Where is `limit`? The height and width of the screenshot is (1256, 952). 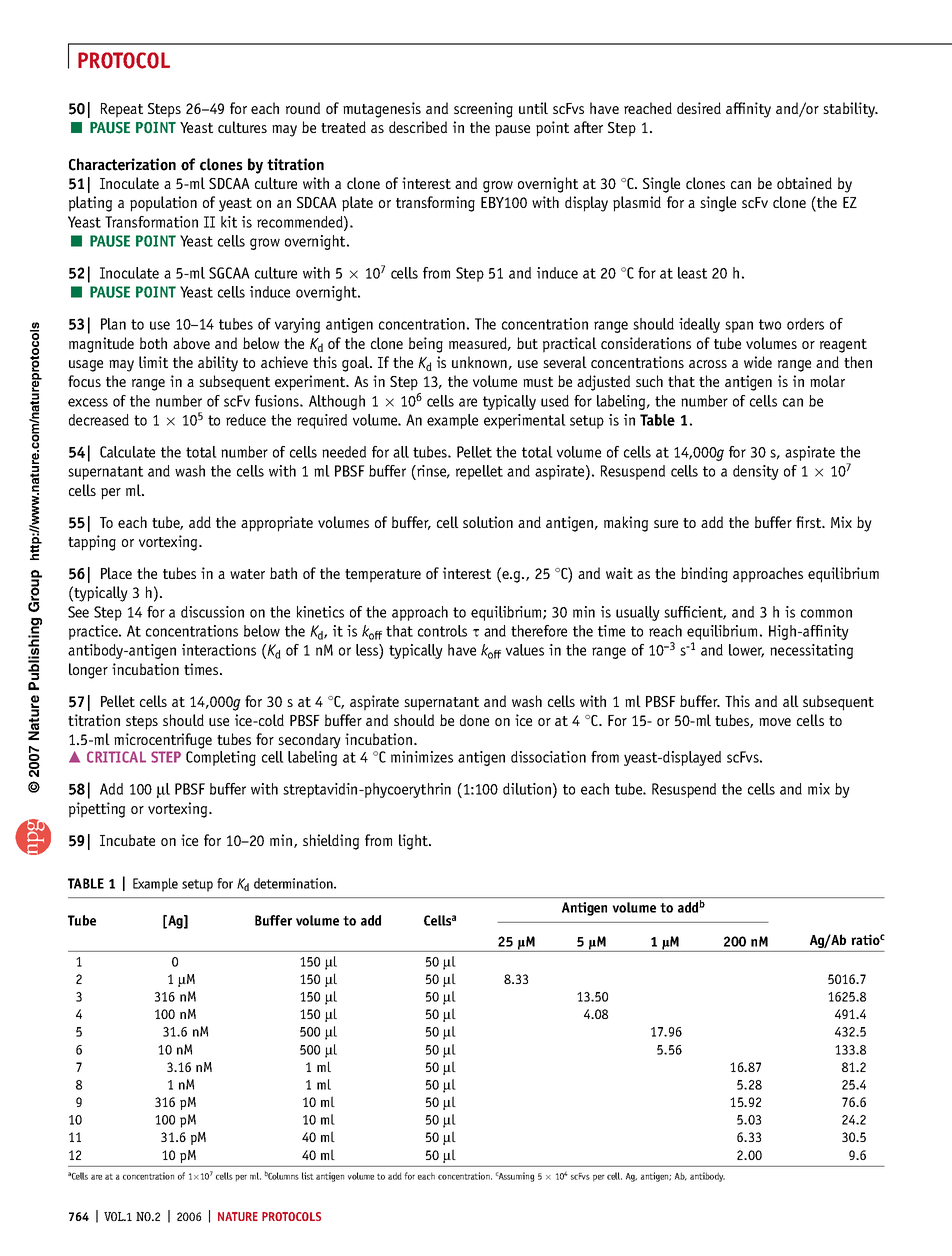 limit is located at coordinates (153, 362).
